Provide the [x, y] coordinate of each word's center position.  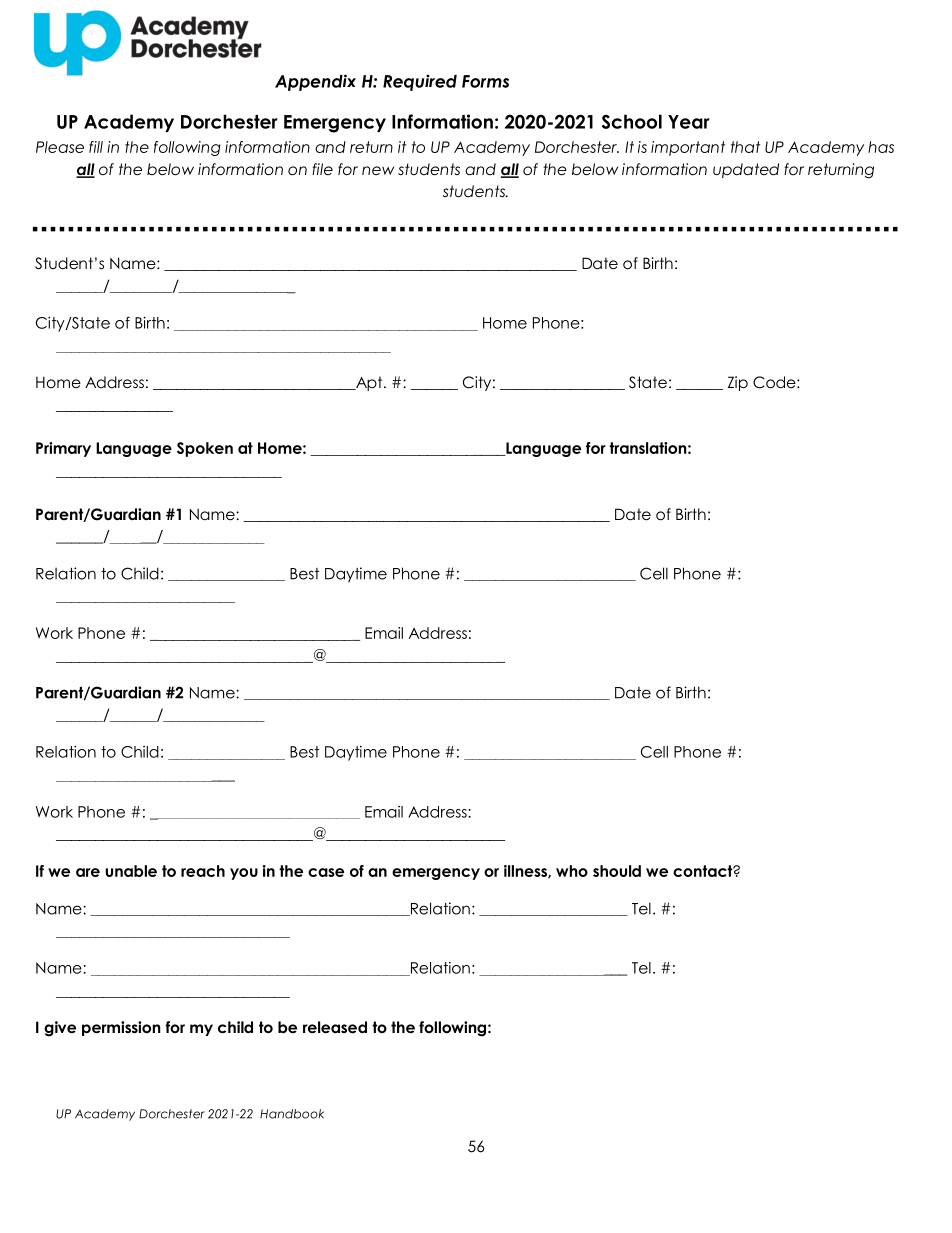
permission [121, 1028]
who [572, 871]
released [335, 1027]
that [745, 147]
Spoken [205, 449]
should [617, 871]
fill [96, 147]
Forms [485, 81]
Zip [738, 383]
